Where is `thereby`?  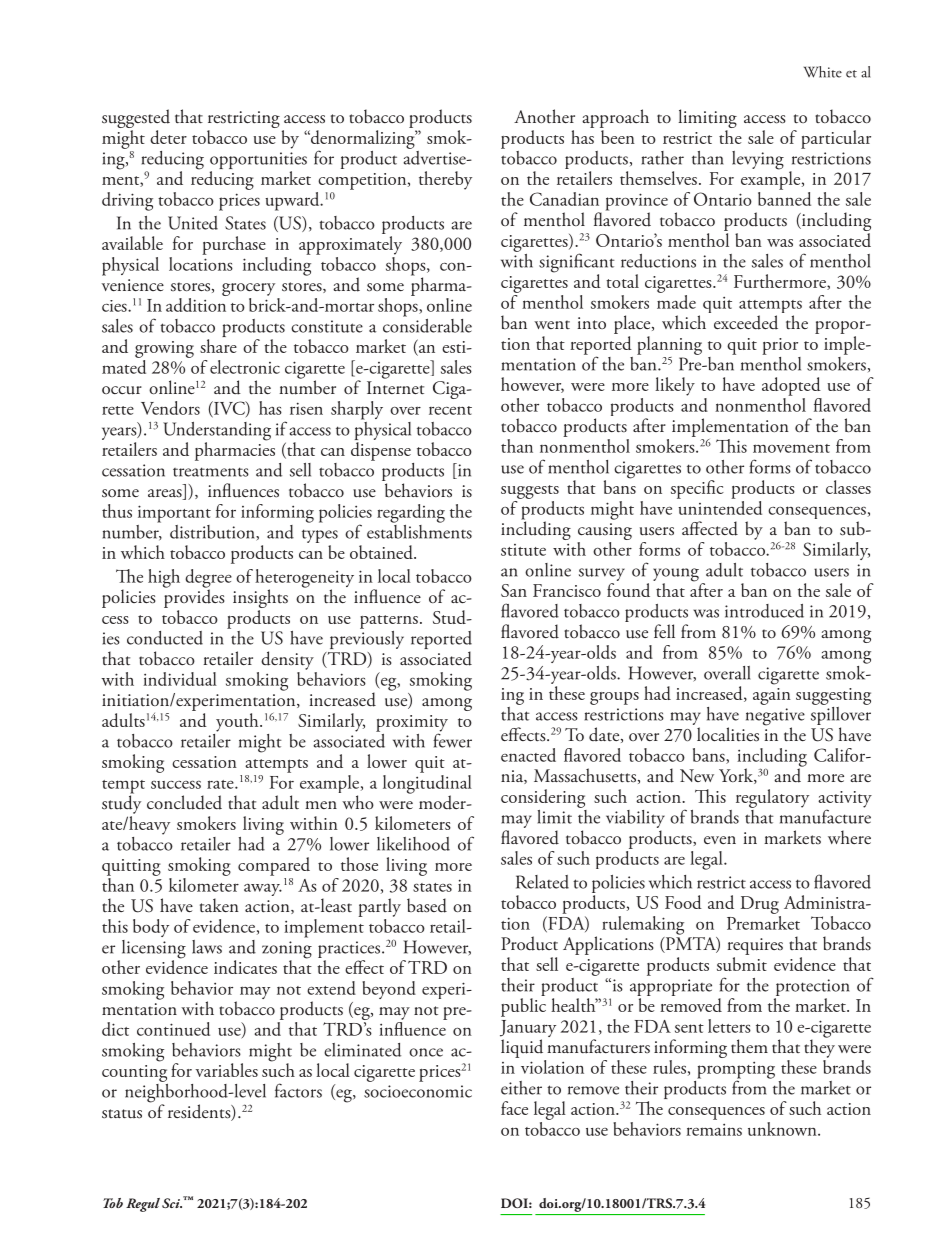 thereby is located at coordinates (445, 180).
